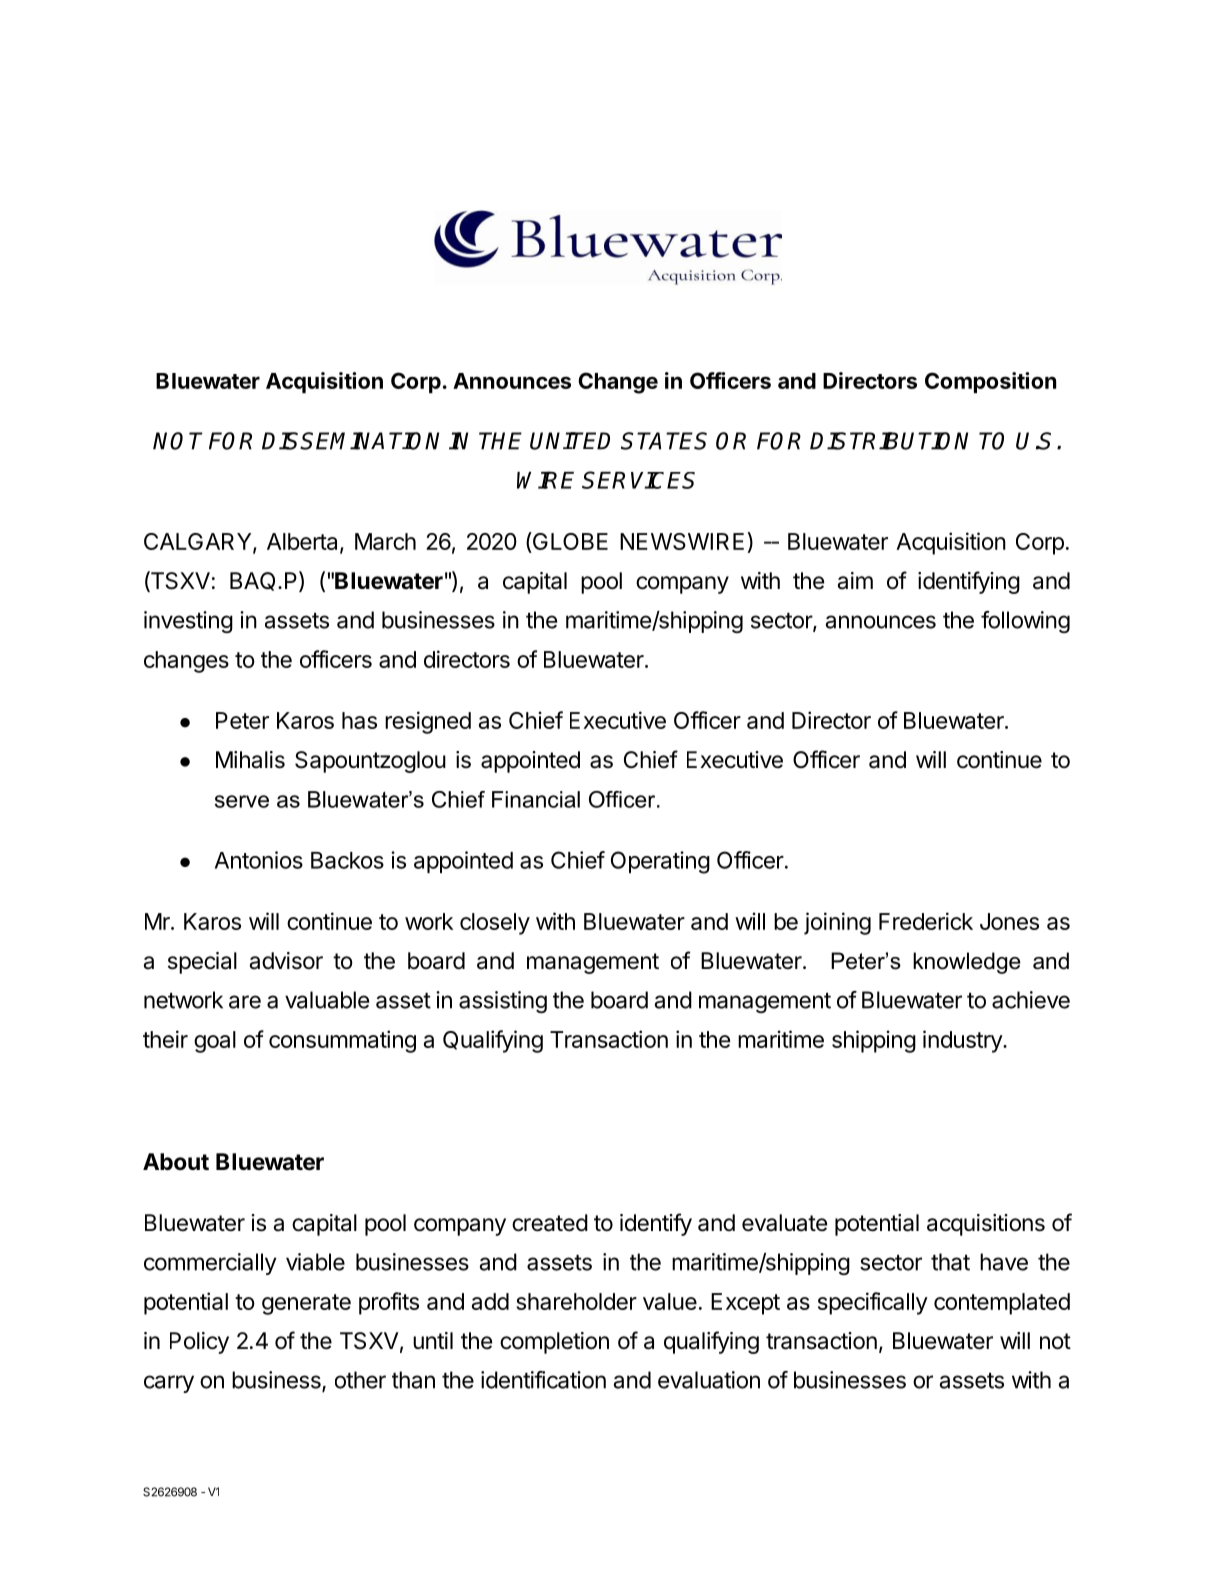 This document has width=1213, height=1570. I want to click on assisting, so click(503, 1002).
